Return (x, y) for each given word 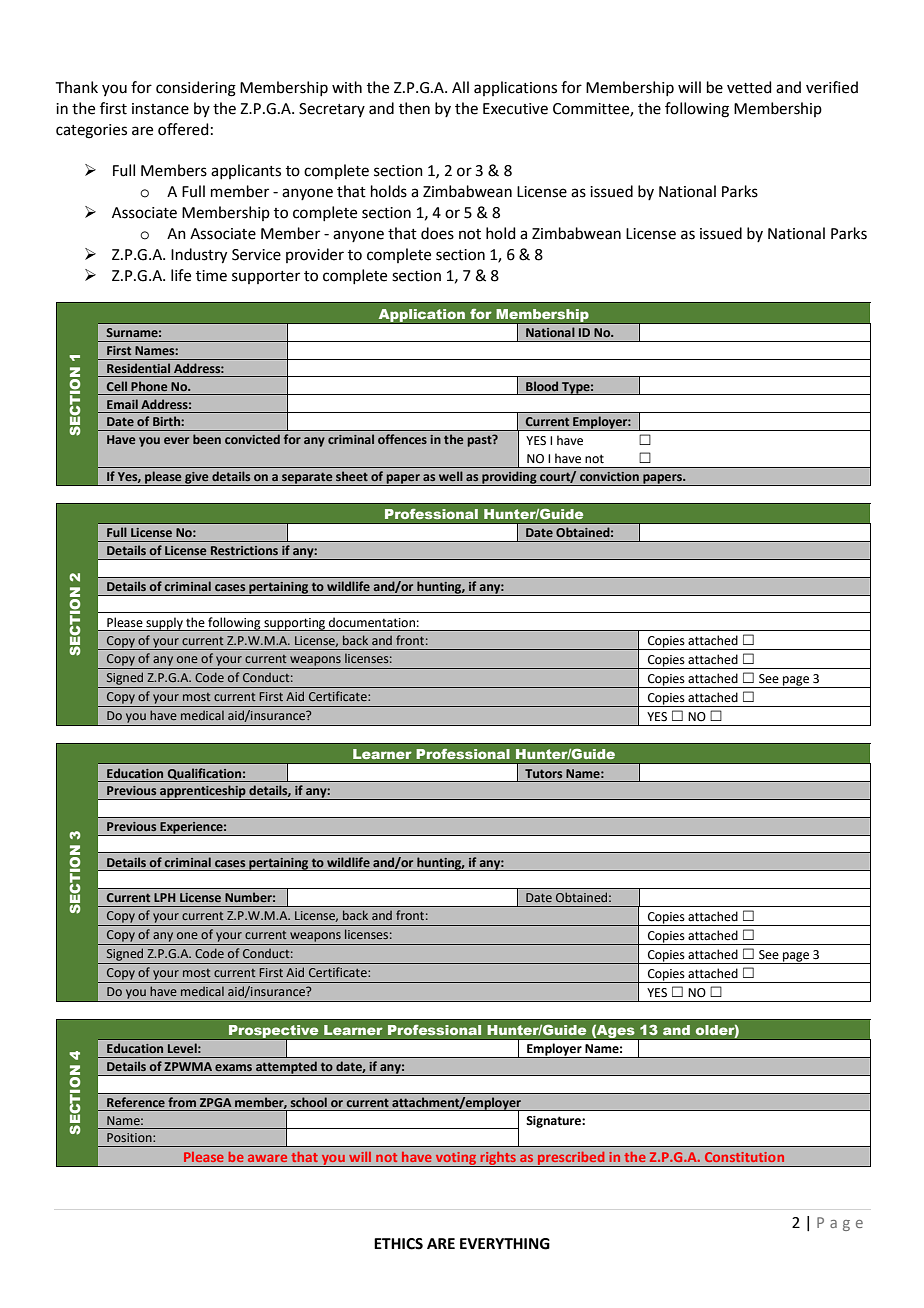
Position (130, 1137)
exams (233, 1067)
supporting (295, 624)
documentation (372, 622)
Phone (149, 386)
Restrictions (244, 550)
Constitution (744, 1157)
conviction (609, 476)
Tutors (543, 773)
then (414, 108)
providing (509, 478)
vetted (749, 87)
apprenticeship (203, 792)
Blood (542, 386)
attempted (286, 1068)
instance (160, 109)
